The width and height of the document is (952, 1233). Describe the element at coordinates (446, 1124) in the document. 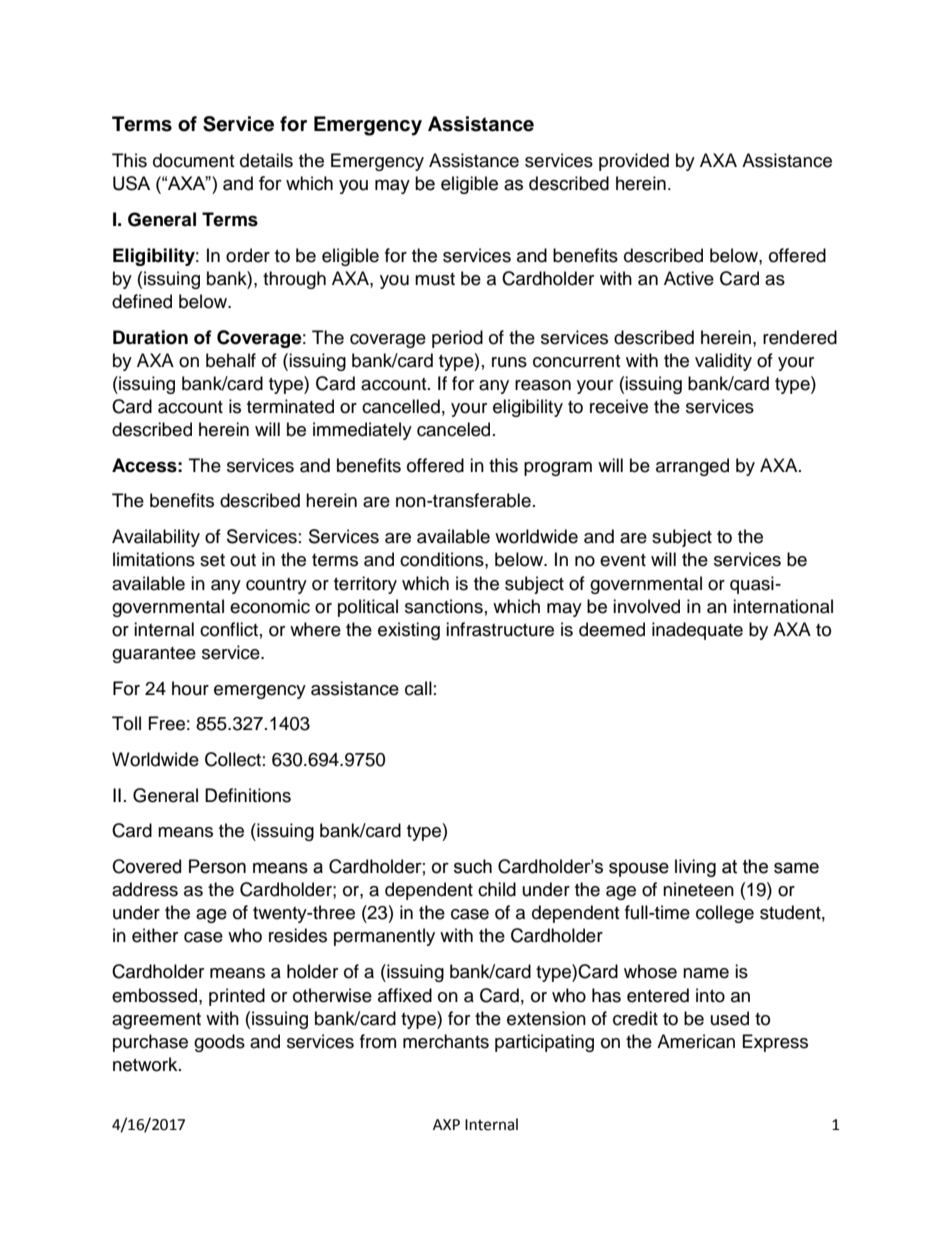

I see `AXP` at that location.
